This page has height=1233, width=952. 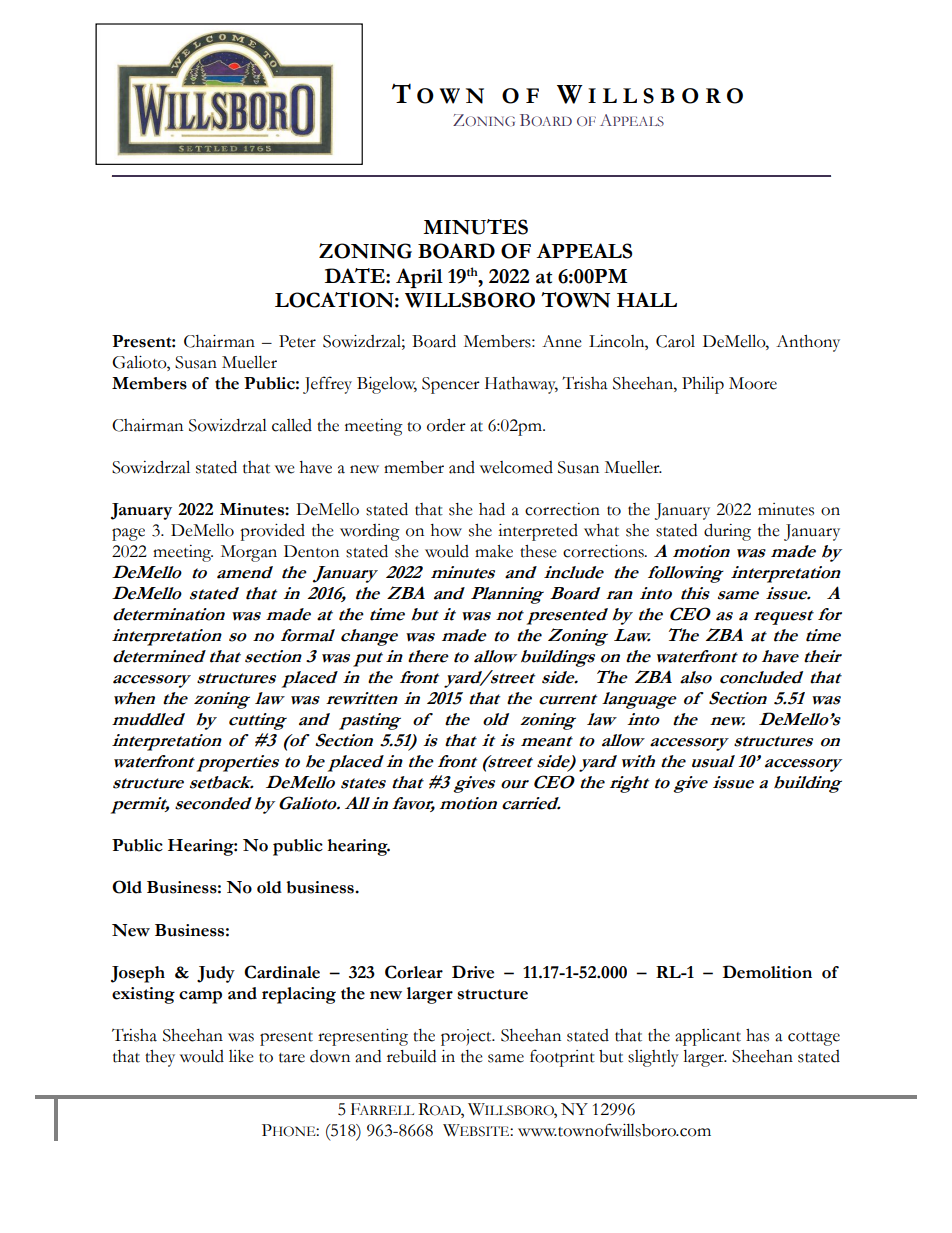 What do you see at coordinates (241, 1056) in the page?
I see `like` at bounding box center [241, 1056].
